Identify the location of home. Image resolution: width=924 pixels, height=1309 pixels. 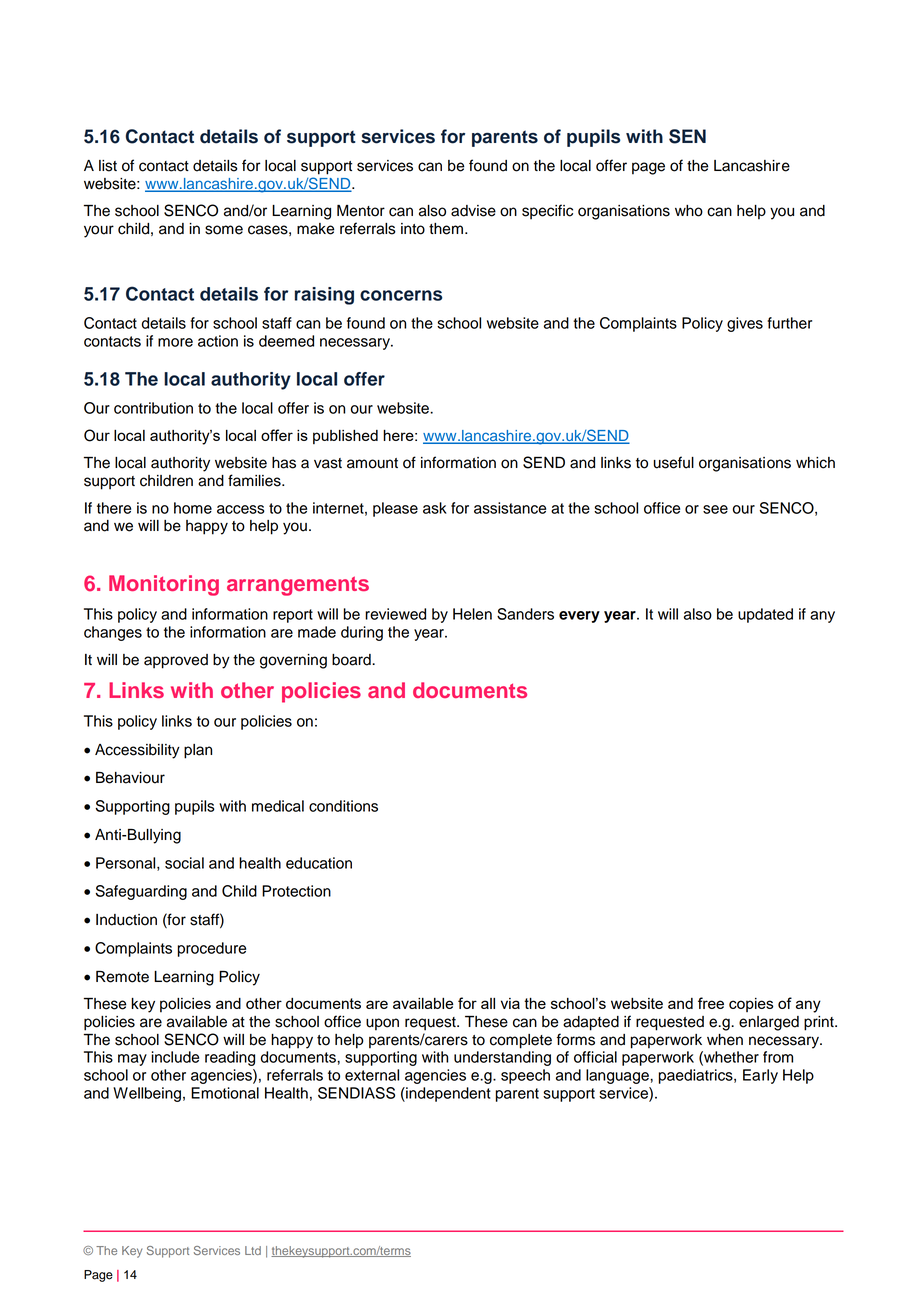
(193, 508).
